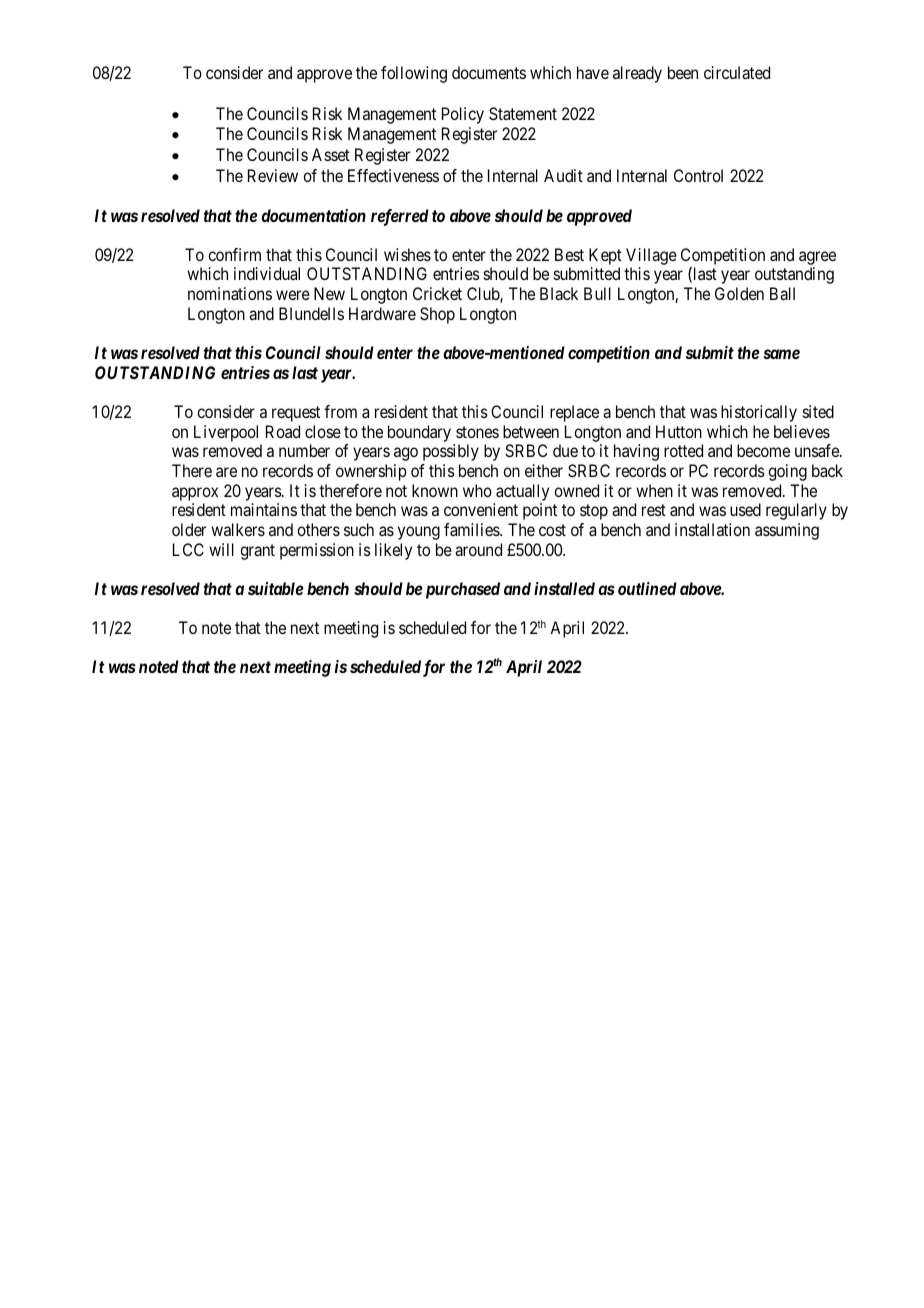  Describe the element at coordinates (437, 315) in the document. I see `Shop` at that location.
